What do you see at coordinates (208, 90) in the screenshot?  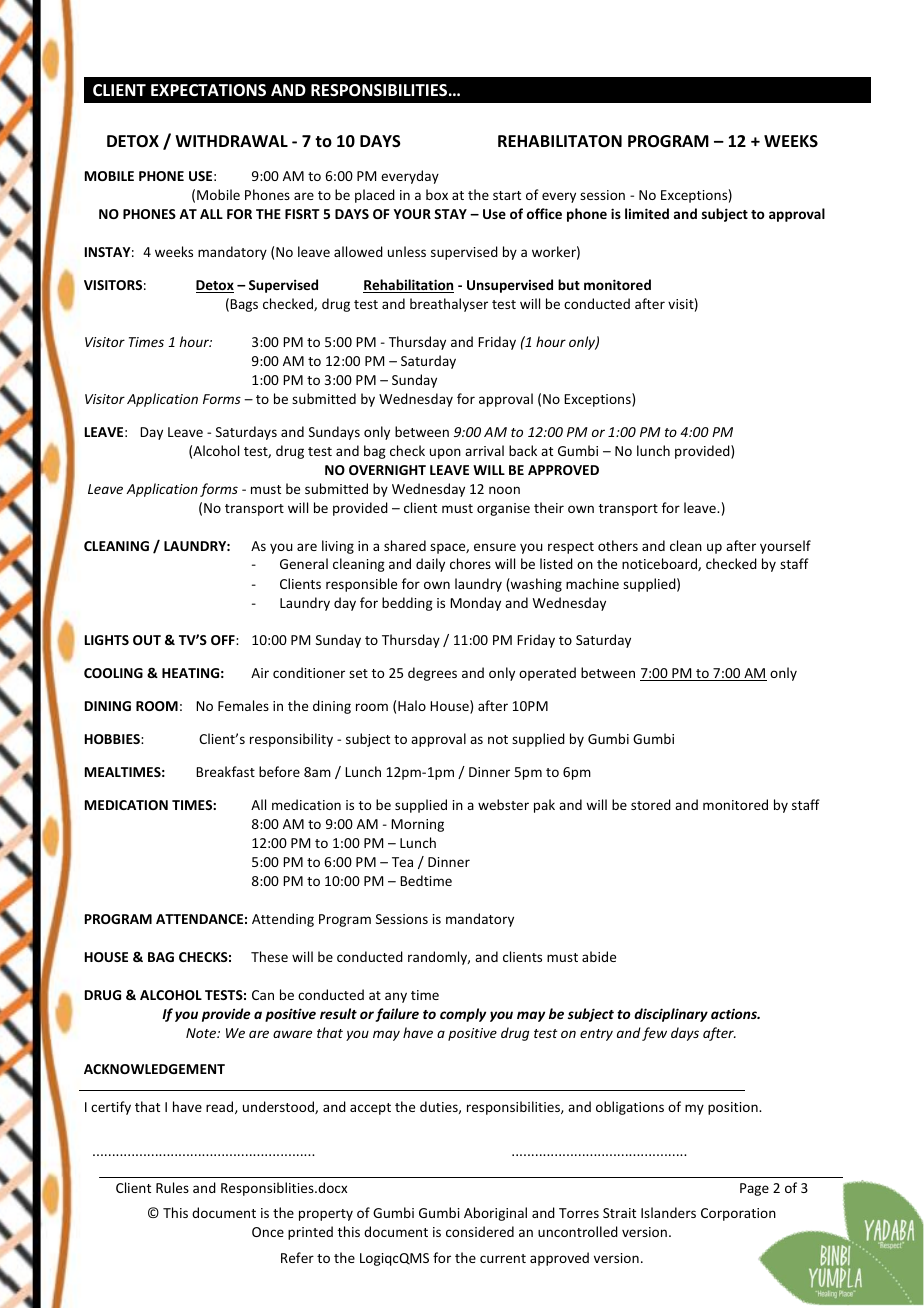 I see `EXPECTATIONS` at bounding box center [208, 90].
